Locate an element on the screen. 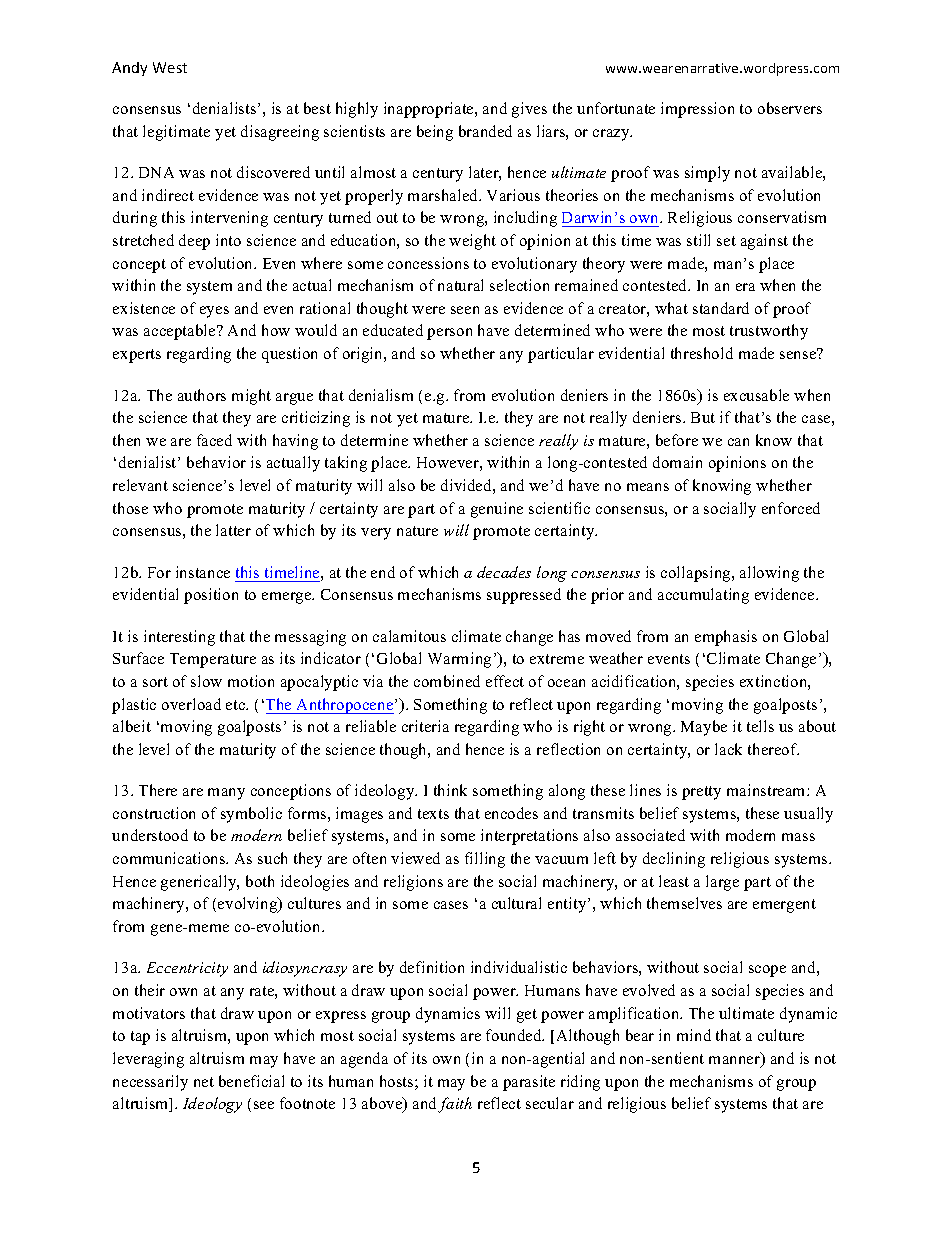 Image resolution: width=952 pixels, height=1233 pixels. faced is located at coordinates (214, 440).
